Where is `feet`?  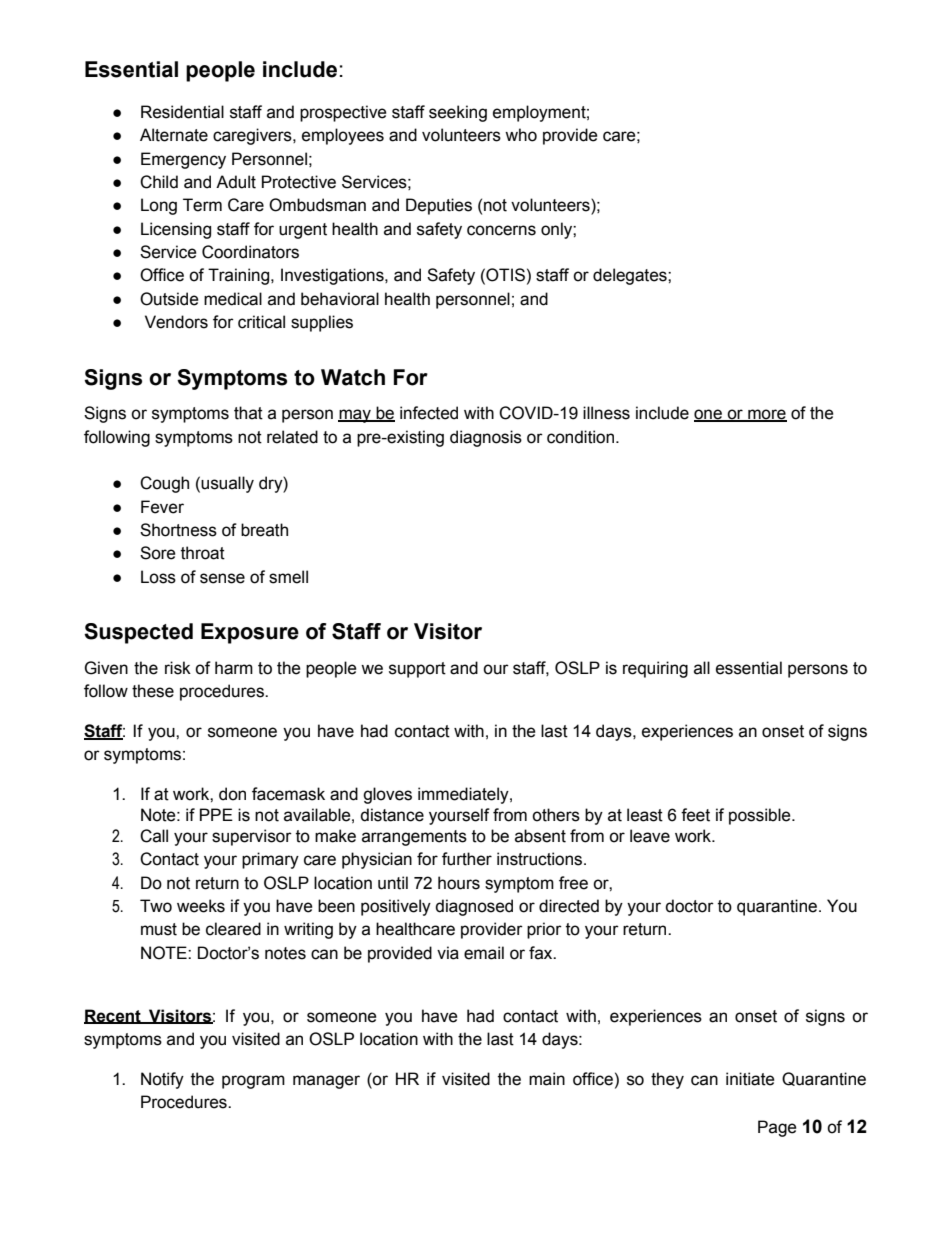 feet is located at coordinates (695, 815).
